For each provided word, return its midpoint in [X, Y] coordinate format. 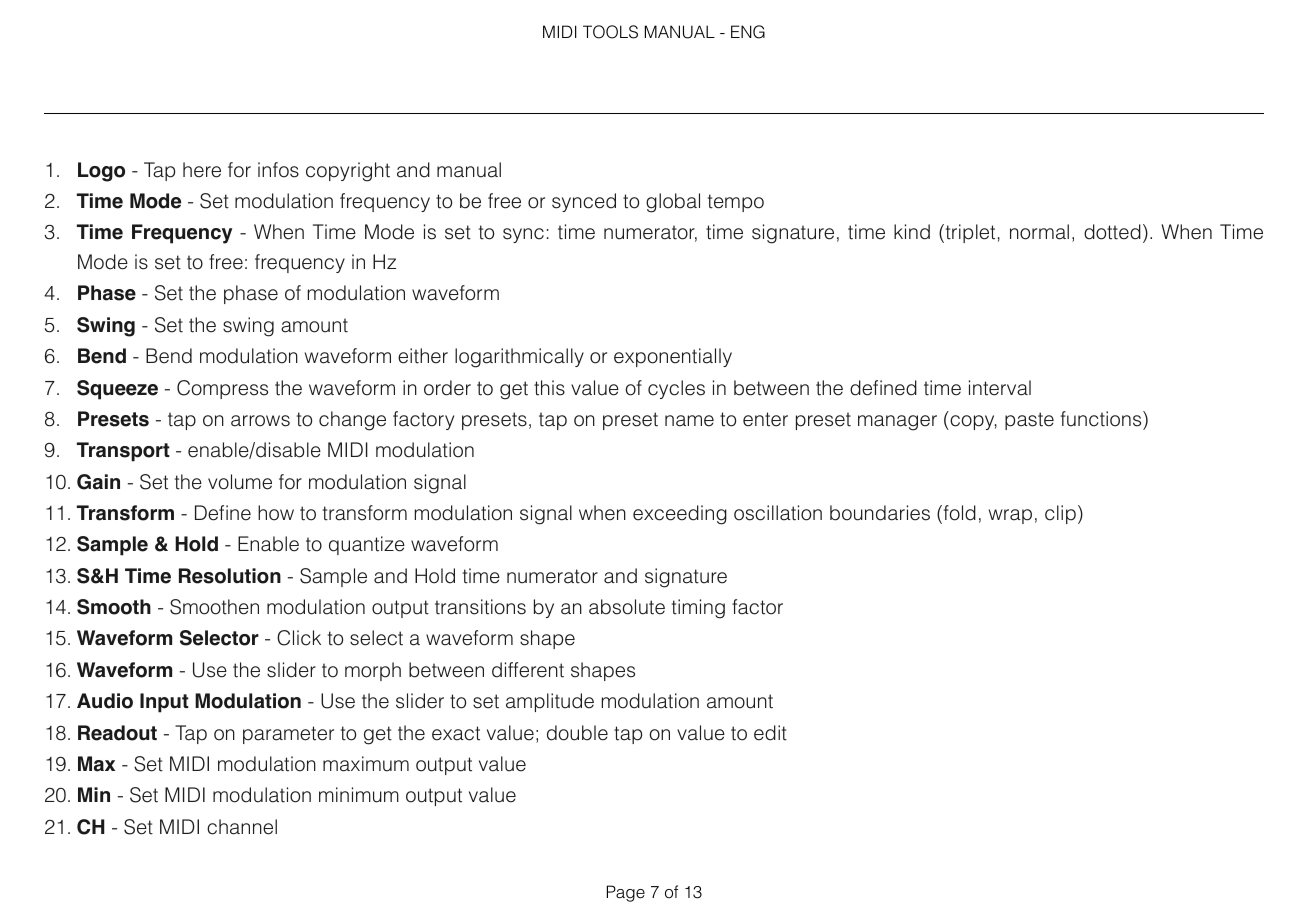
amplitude [550, 702]
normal [1039, 232]
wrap [1010, 516]
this [549, 388]
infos [278, 170]
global [673, 203]
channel [242, 827]
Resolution [230, 576]
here [202, 170]
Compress [222, 389]
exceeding [680, 515]
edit [770, 733]
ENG [748, 32]
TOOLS [610, 32]
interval [1000, 388]
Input [164, 703]
